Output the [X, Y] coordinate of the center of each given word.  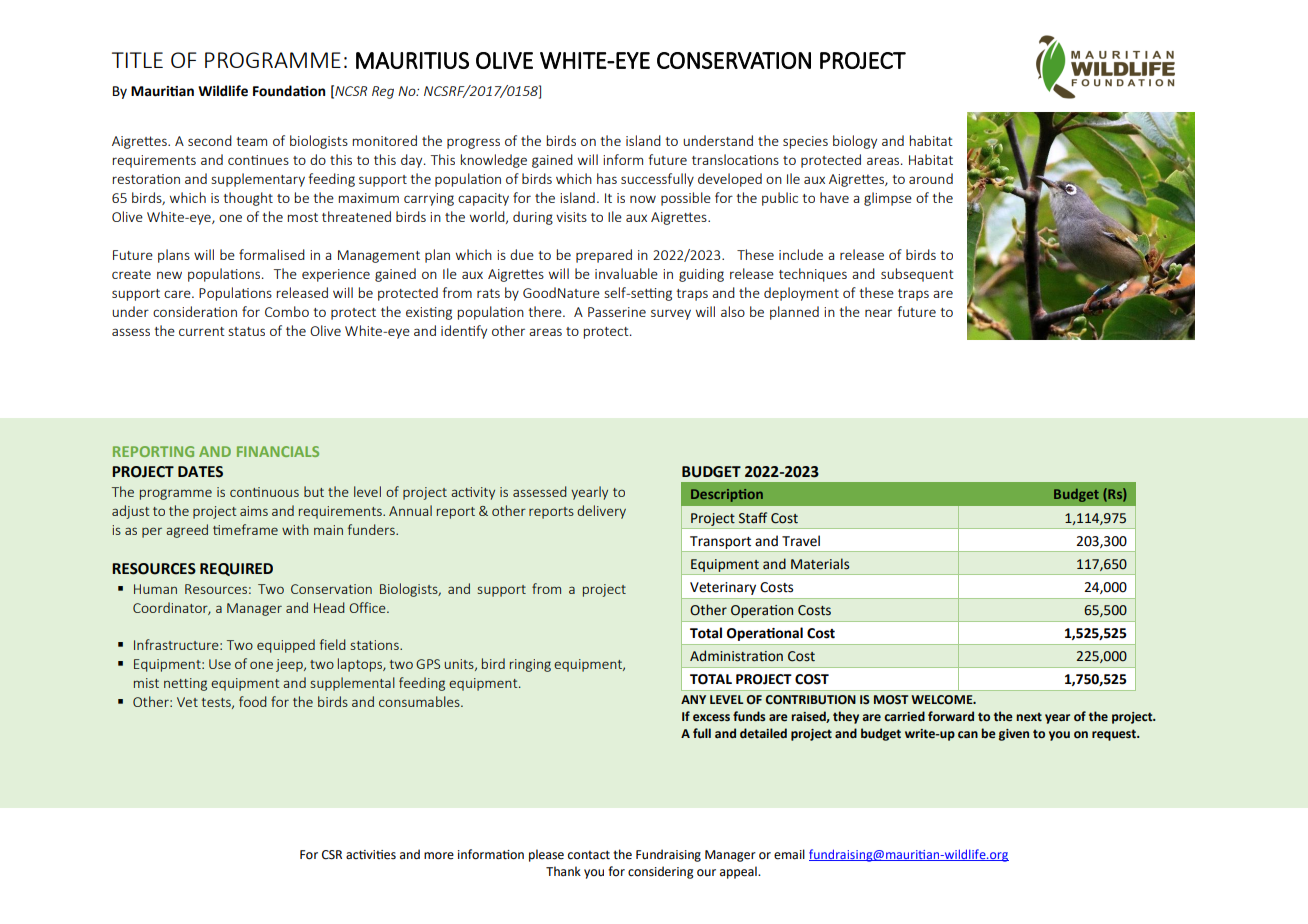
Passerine [617, 312]
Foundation [289, 91]
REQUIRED [236, 569]
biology [855, 142]
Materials [820, 564]
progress [473, 143]
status [246, 331]
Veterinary [723, 588]
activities [371, 855]
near [878, 313]
